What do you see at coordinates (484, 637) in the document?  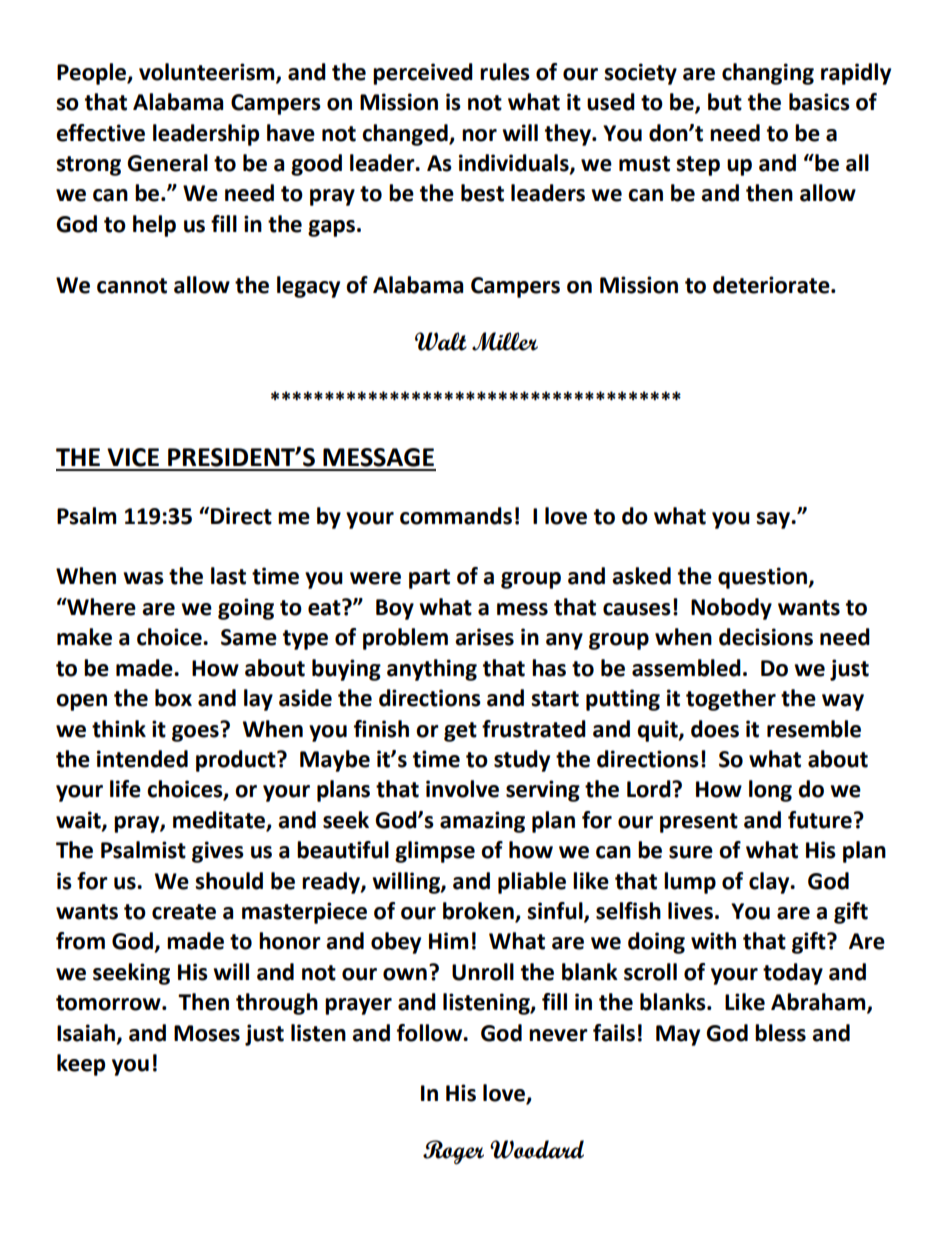 I see `arises` at bounding box center [484, 637].
